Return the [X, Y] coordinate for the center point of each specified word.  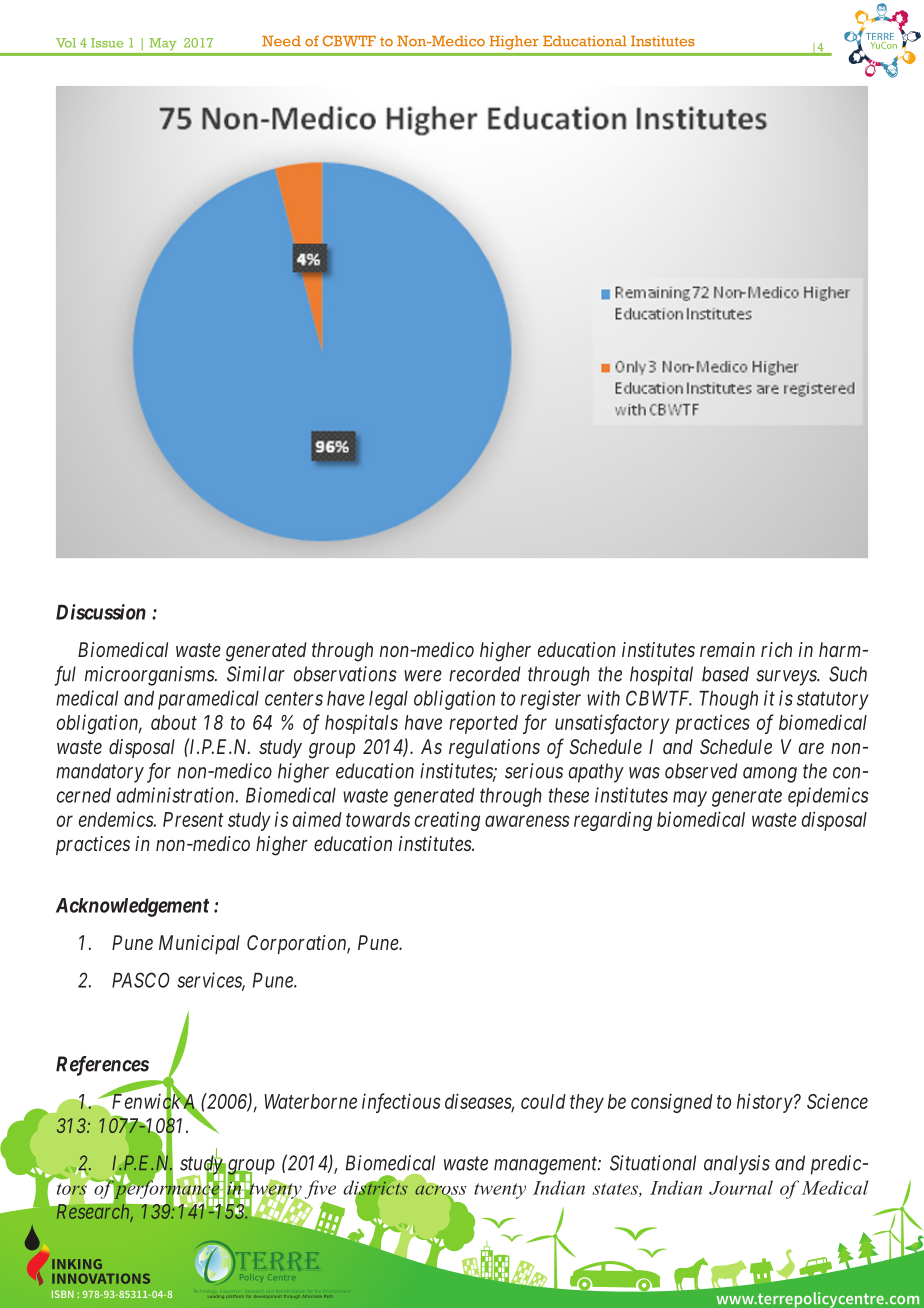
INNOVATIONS [101, 1278]
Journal [741, 1187]
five [320, 1189]
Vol [66, 43]
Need [281, 41]
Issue [107, 43]
